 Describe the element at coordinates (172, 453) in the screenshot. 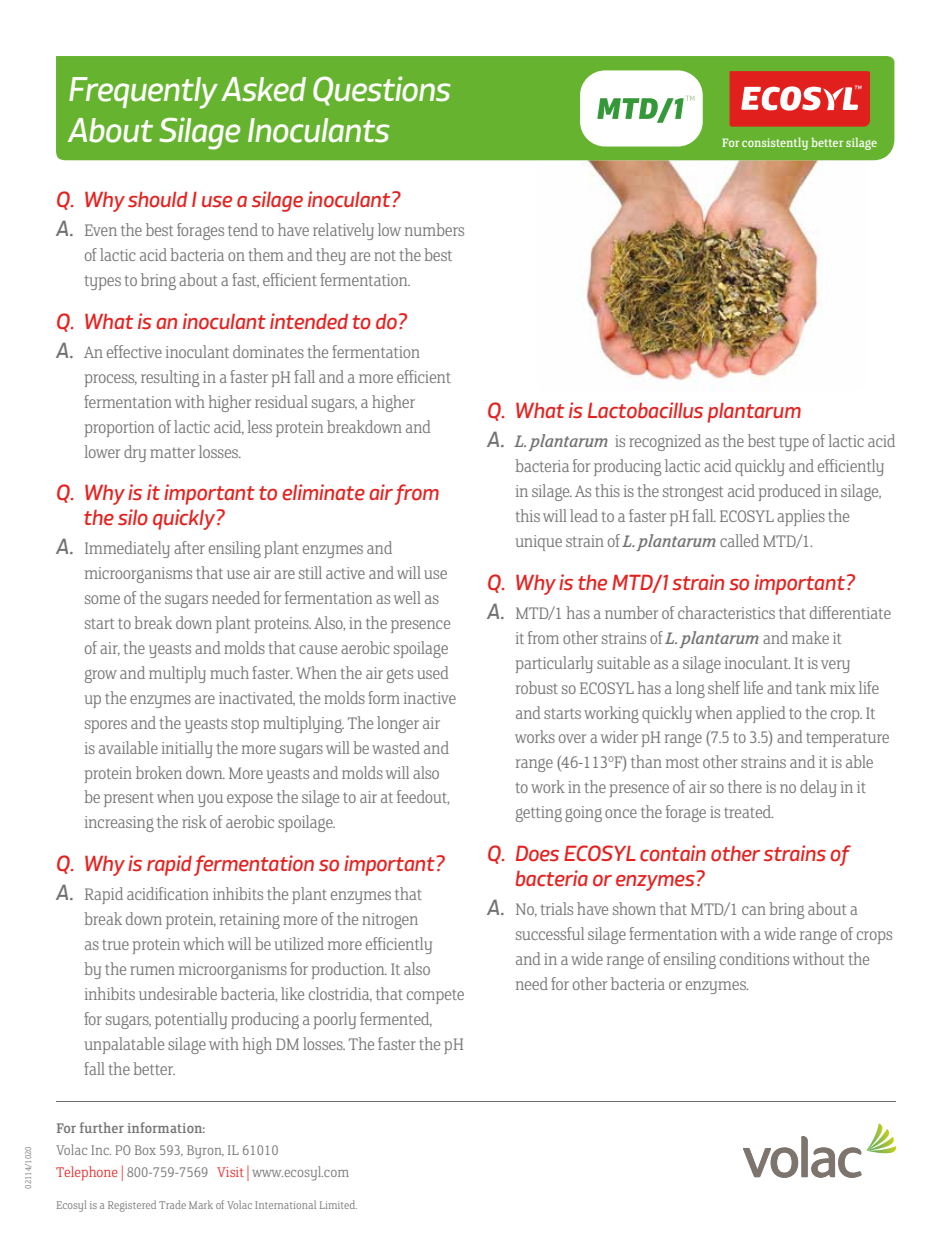

I see `matter` at that location.
